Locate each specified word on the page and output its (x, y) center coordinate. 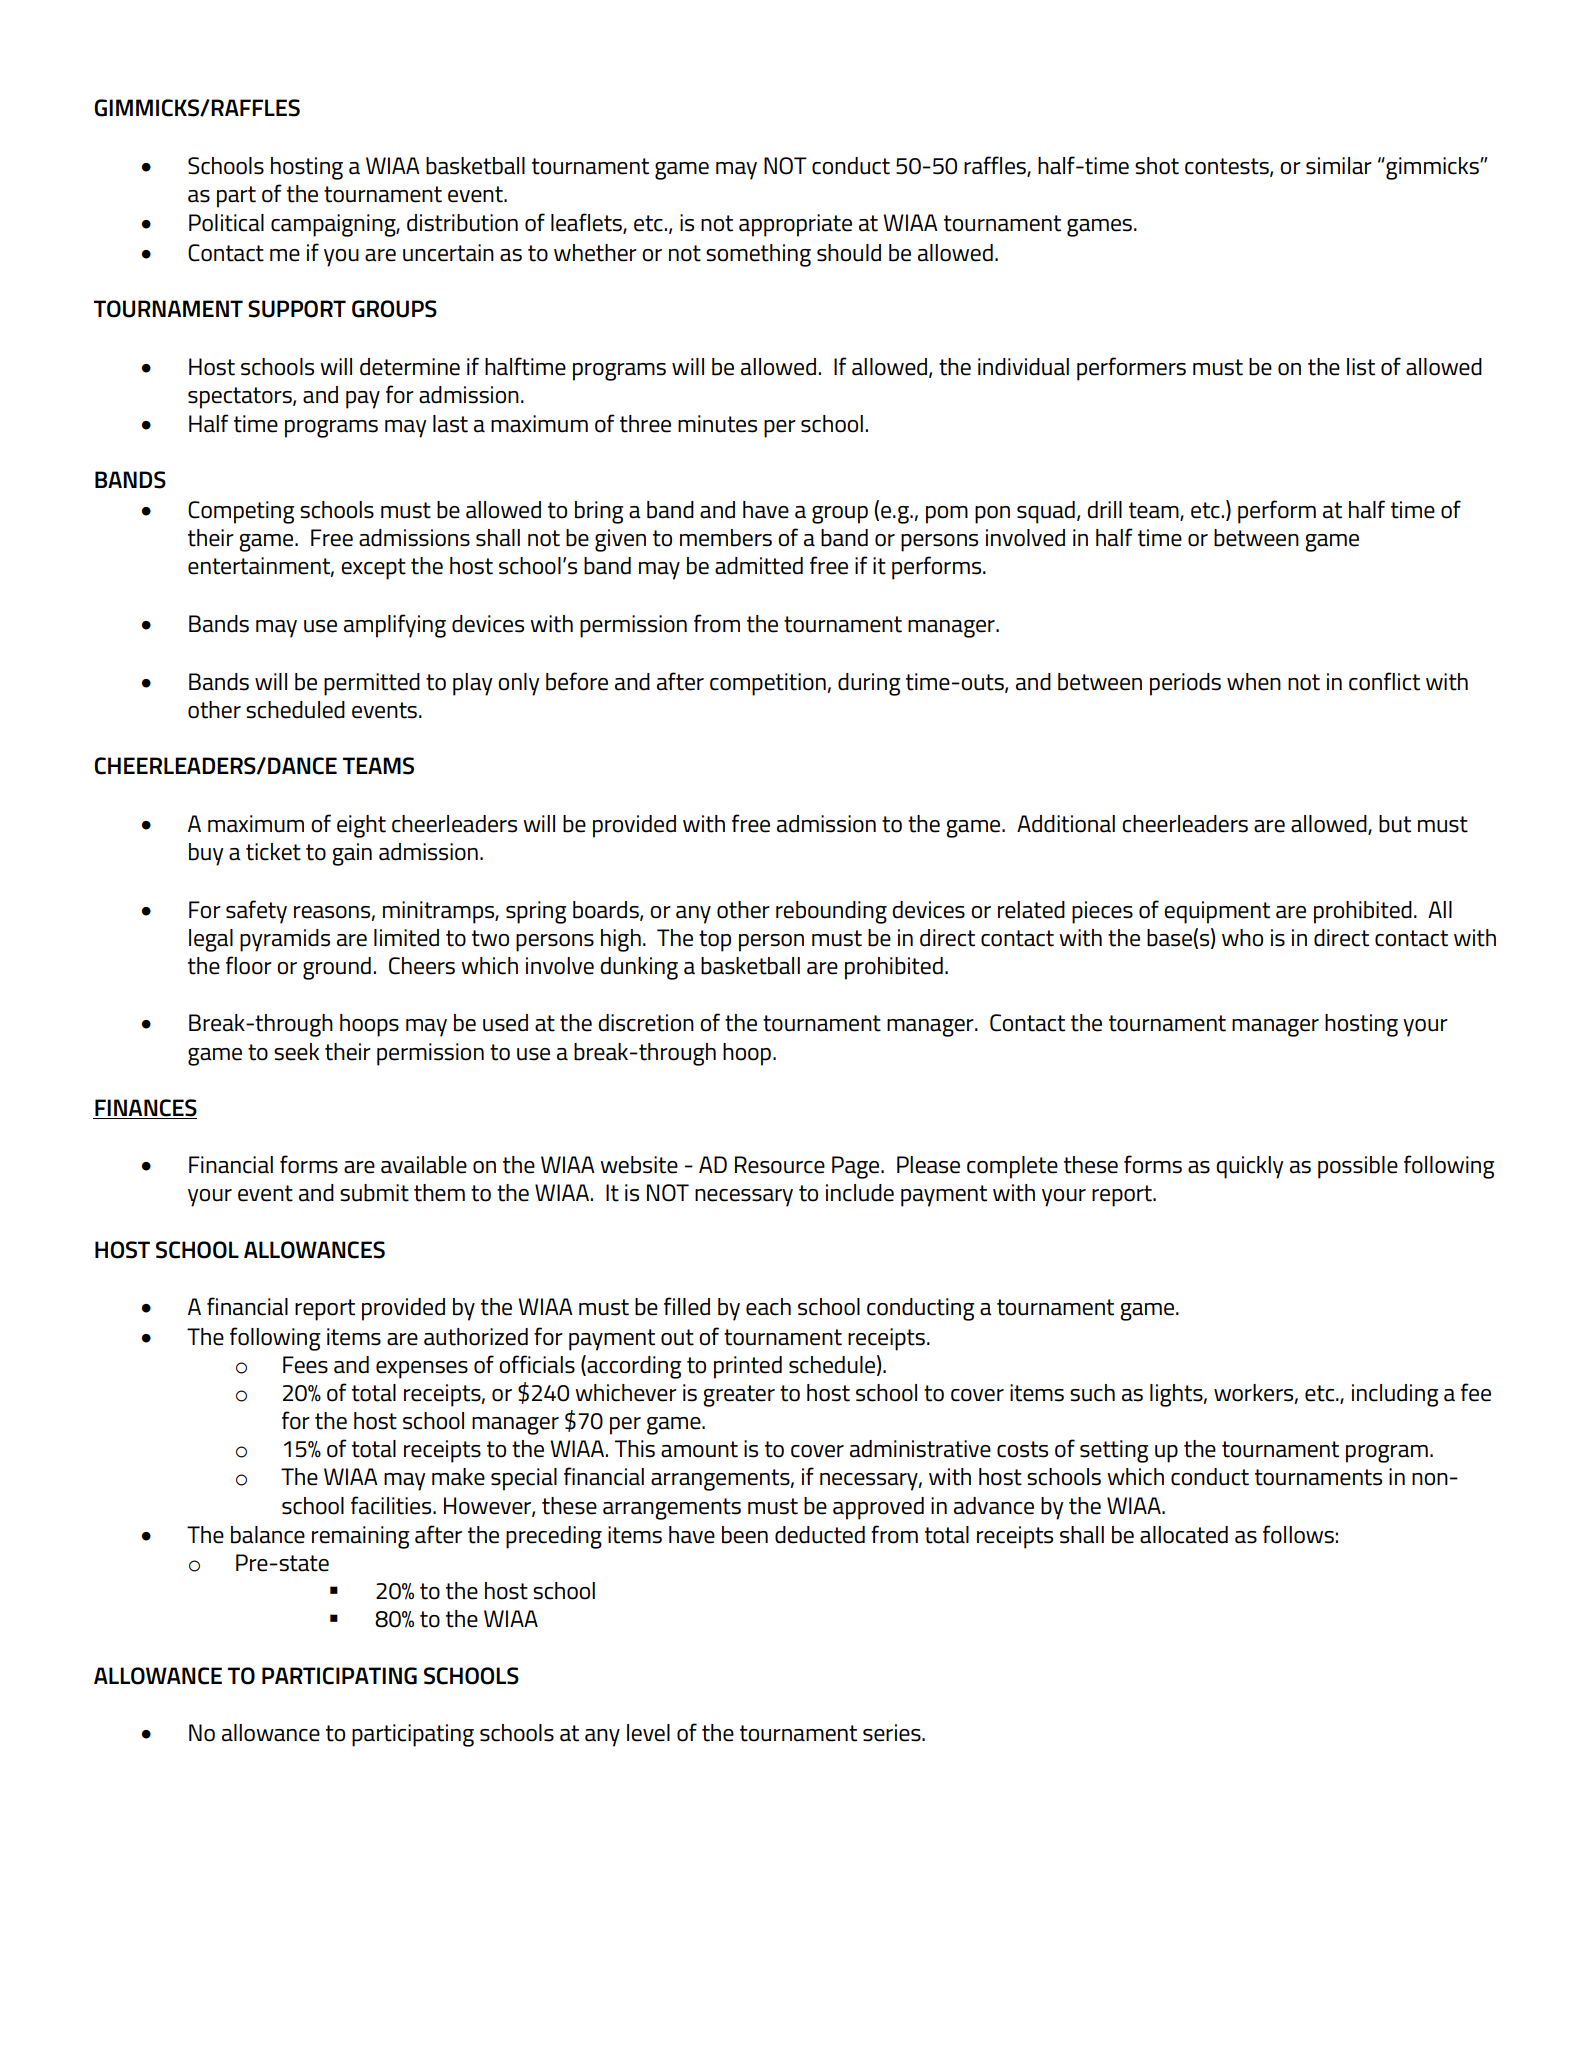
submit (374, 1193)
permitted (372, 684)
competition (769, 684)
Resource (780, 1165)
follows (1298, 1534)
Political (226, 223)
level (648, 1733)
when (1254, 682)
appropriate (795, 225)
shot (1157, 166)
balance (268, 1535)
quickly (1250, 1167)
